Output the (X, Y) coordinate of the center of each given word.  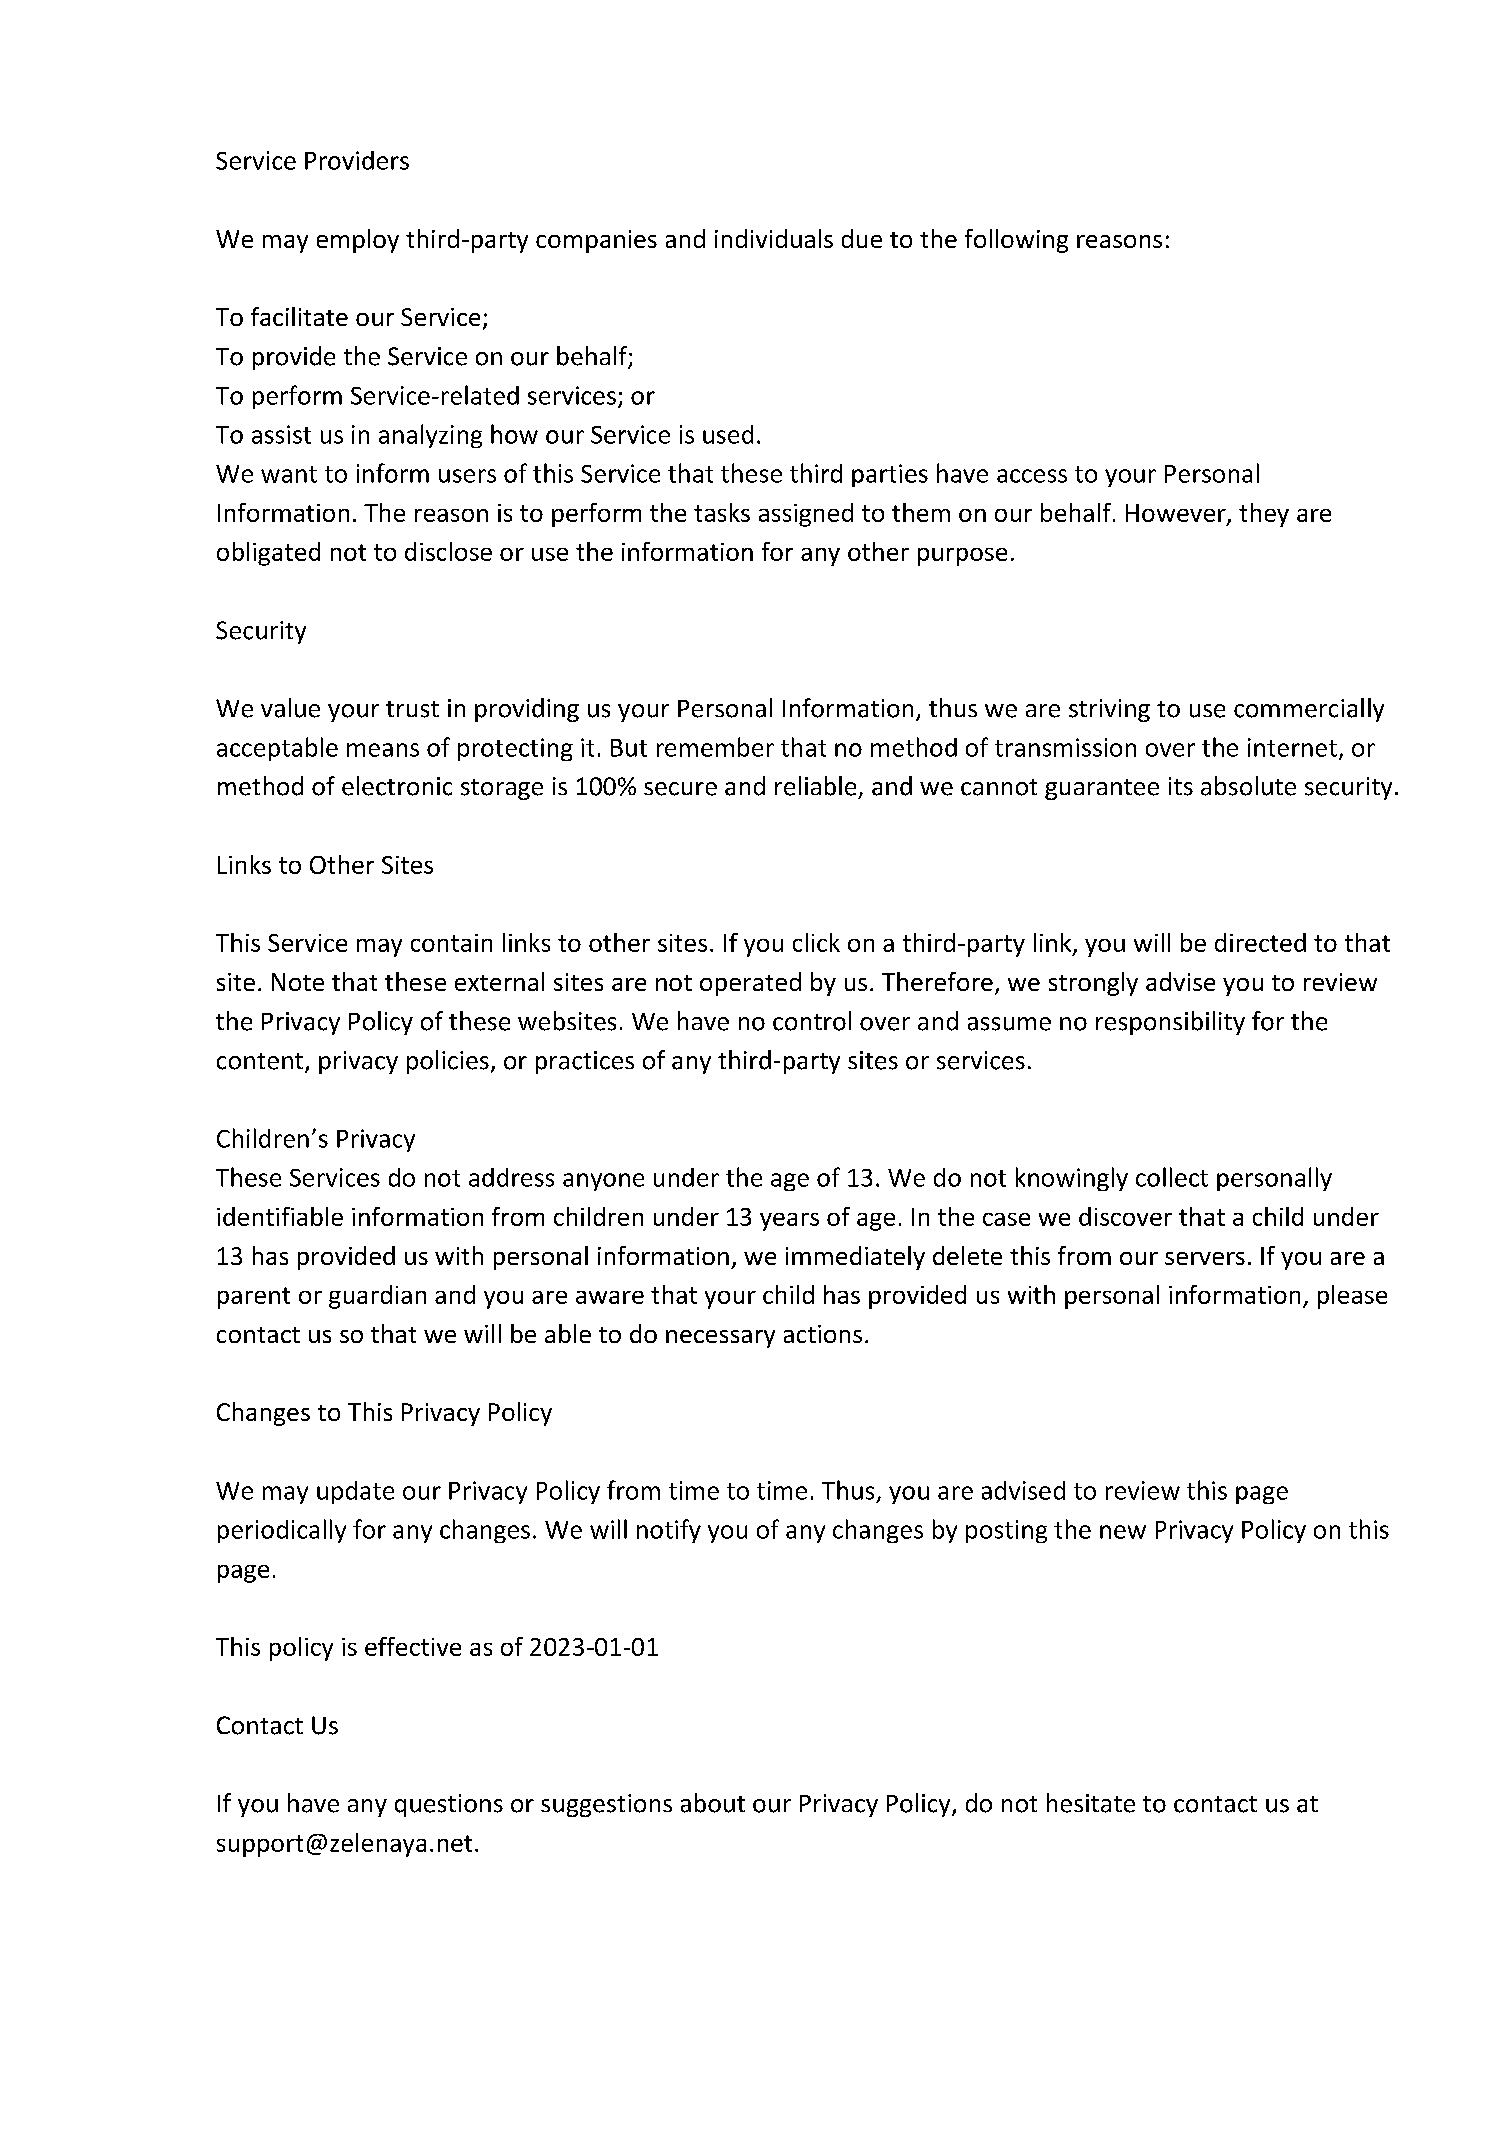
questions (449, 1805)
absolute (1248, 786)
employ (358, 241)
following (1016, 241)
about (713, 1803)
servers (1205, 1258)
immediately (855, 1258)
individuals (774, 238)
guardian (377, 1297)
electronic (397, 786)
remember (715, 747)
